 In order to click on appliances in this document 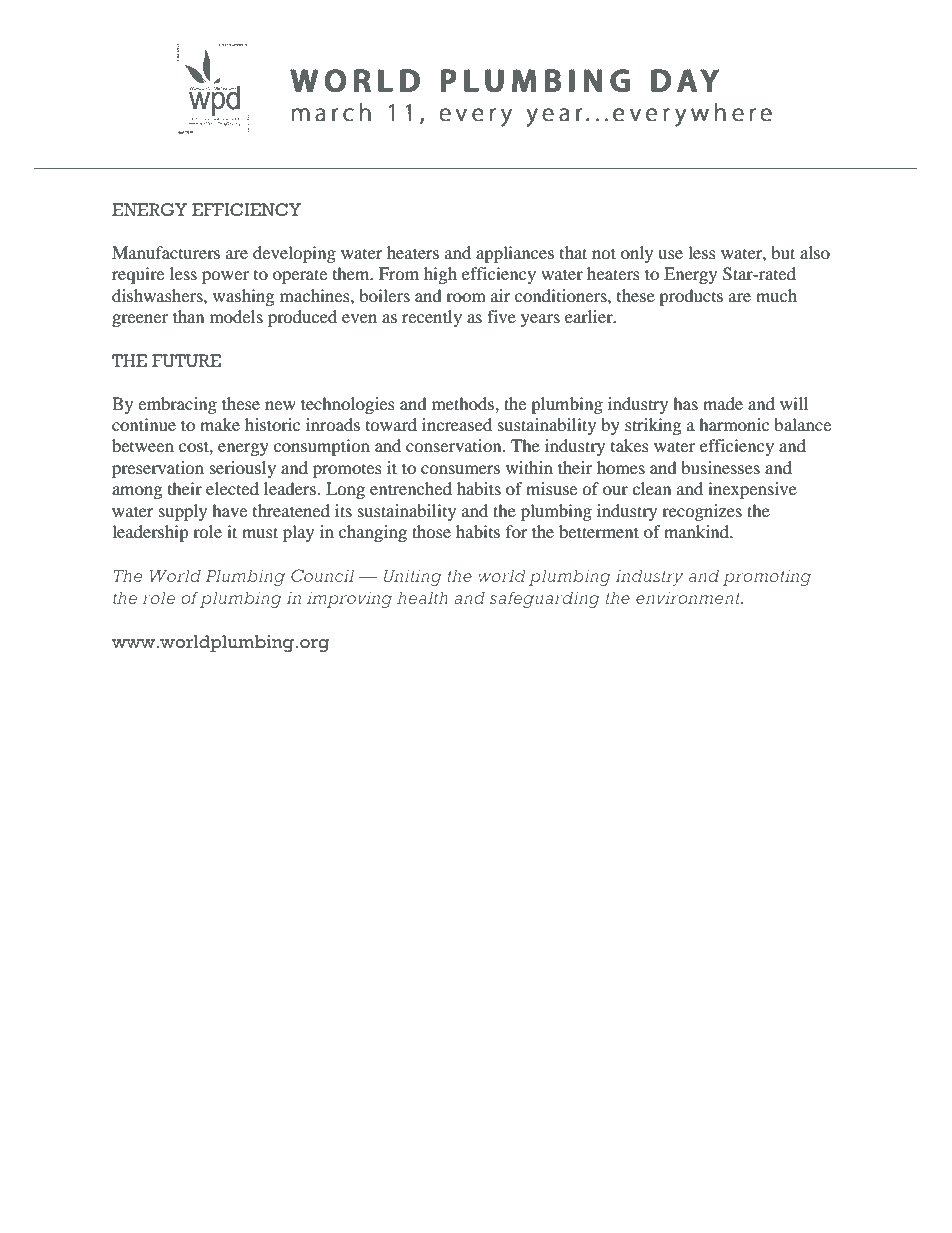, I will do `click(515, 254)`.
